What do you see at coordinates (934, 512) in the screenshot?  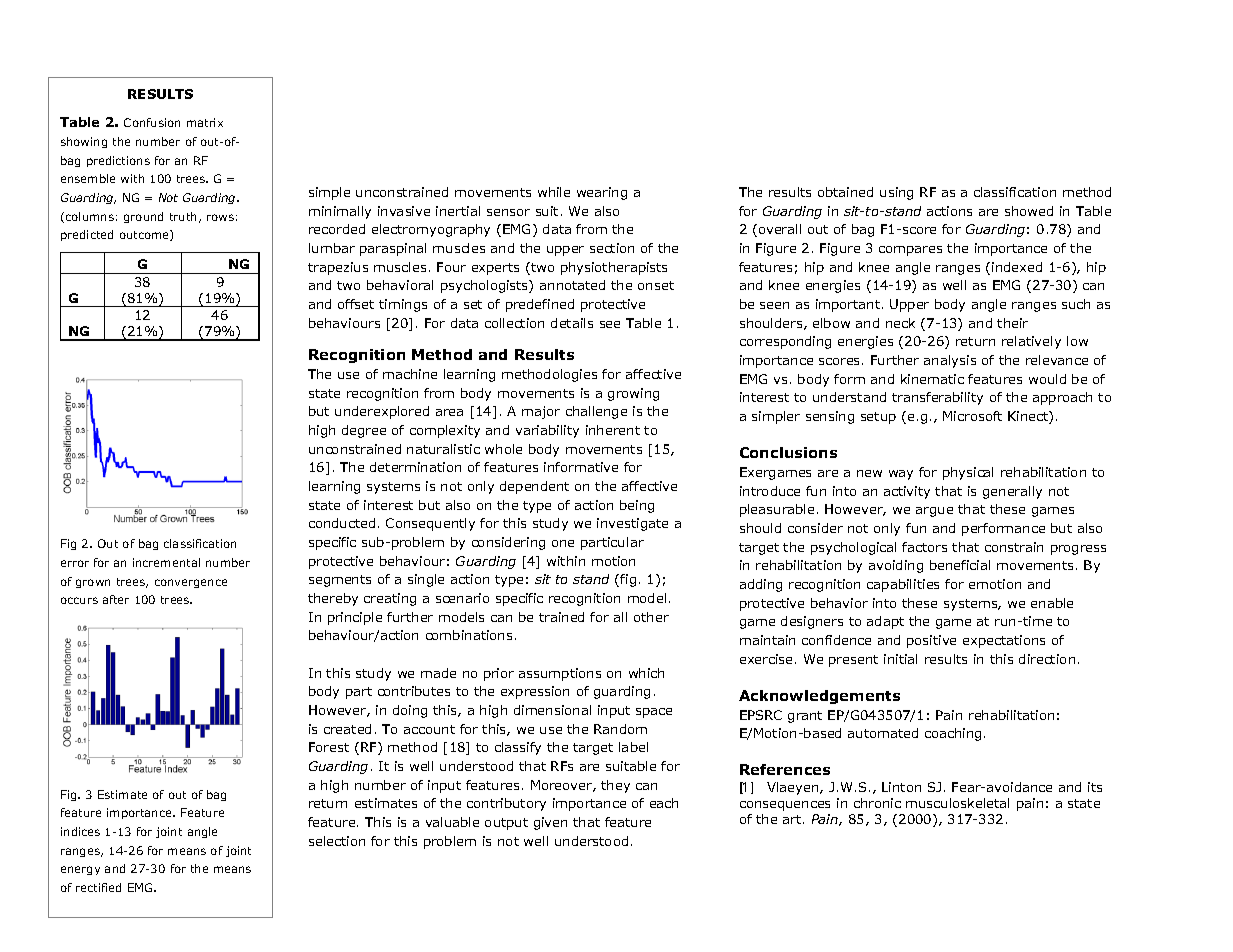 I see `argue` at bounding box center [934, 512].
